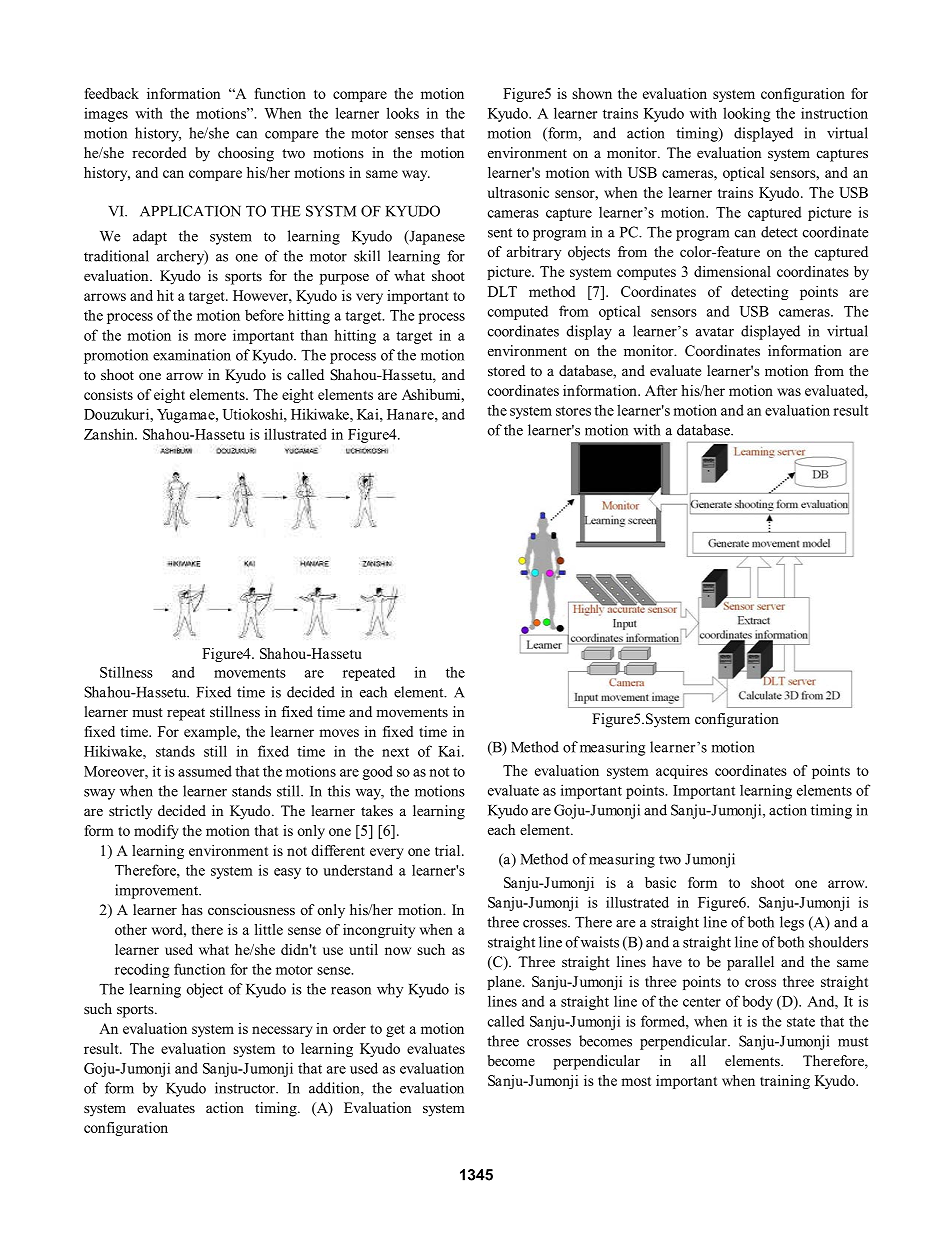 Image resolution: width=952 pixels, height=1233 pixels. What do you see at coordinates (159, 152) in the screenshot?
I see `recorded` at bounding box center [159, 152].
